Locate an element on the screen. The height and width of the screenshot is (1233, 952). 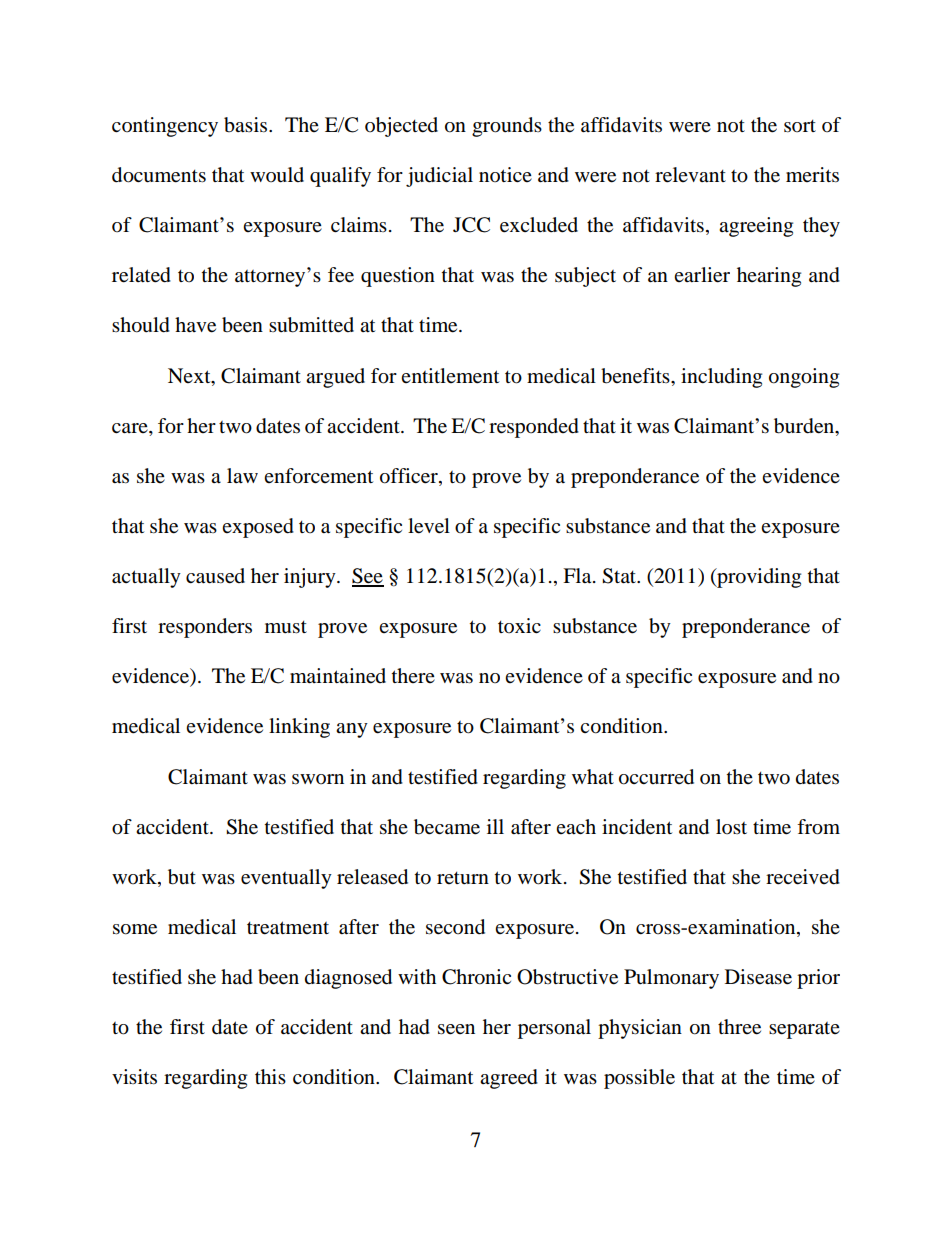
burden is located at coordinates (805, 426).
